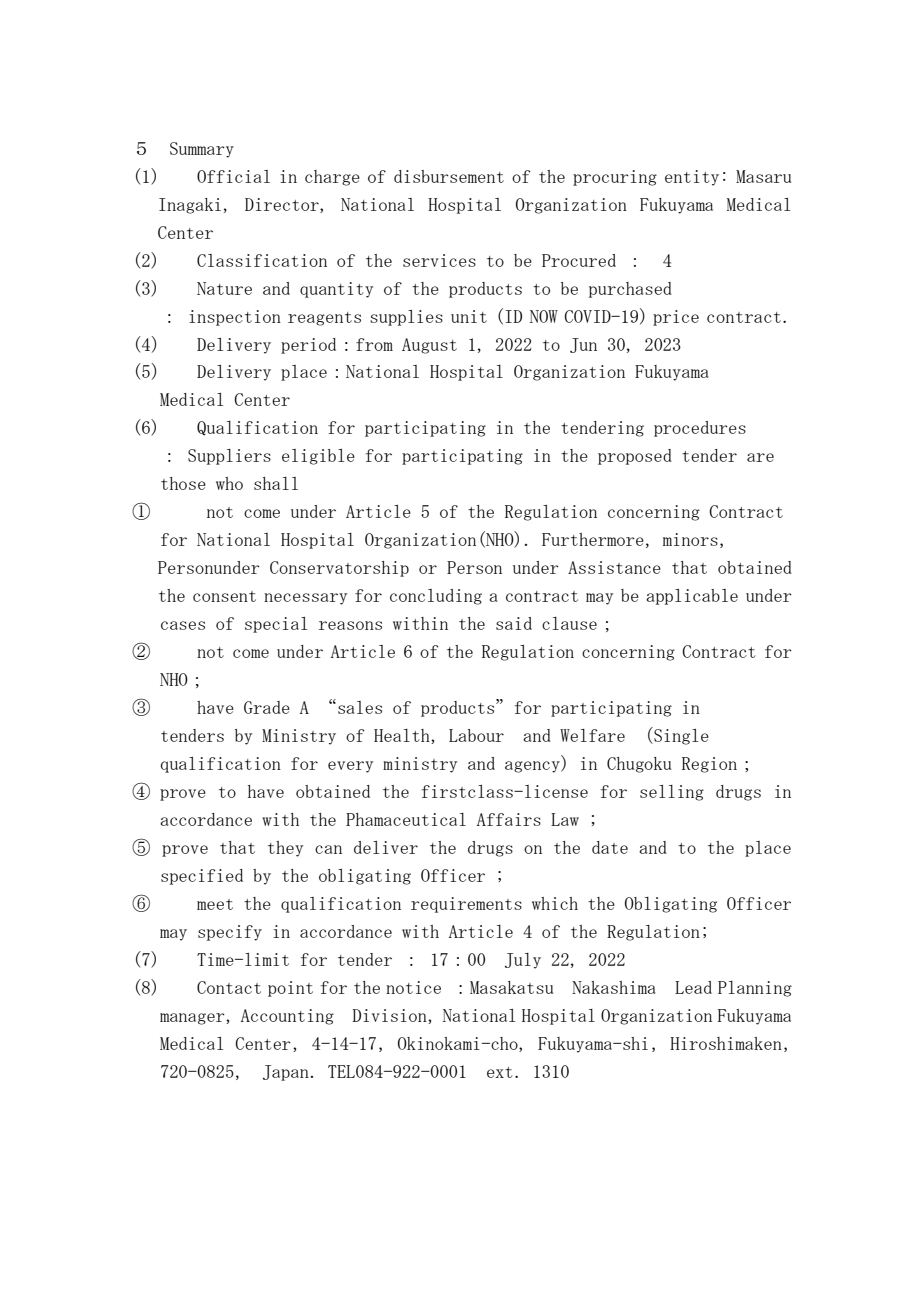  Describe the element at coordinates (672, 793) in the image. I see `selling` at that location.
